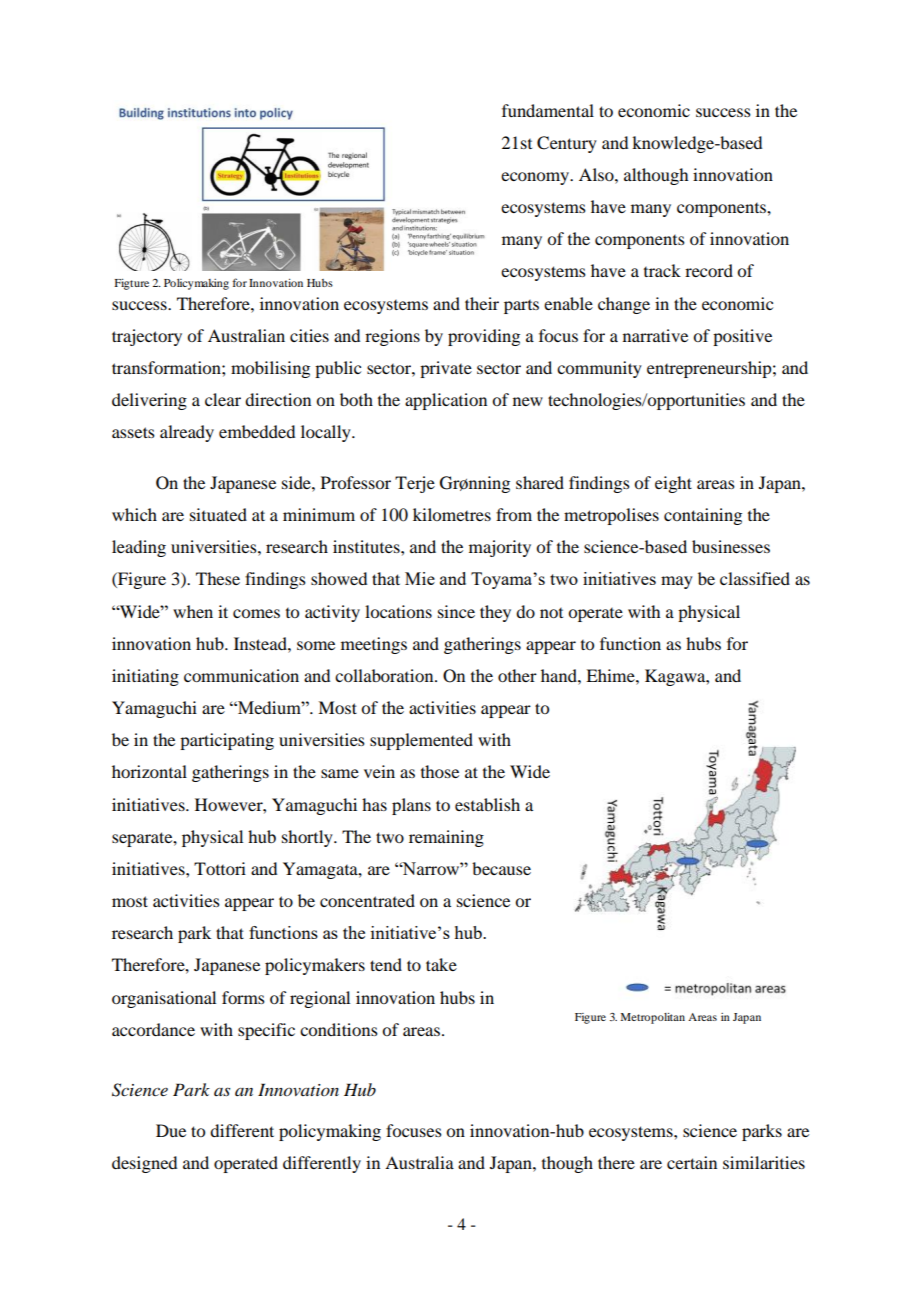 The image size is (924, 1308). What do you see at coordinates (147, 337) in the page?
I see `trajectory` at bounding box center [147, 337].
